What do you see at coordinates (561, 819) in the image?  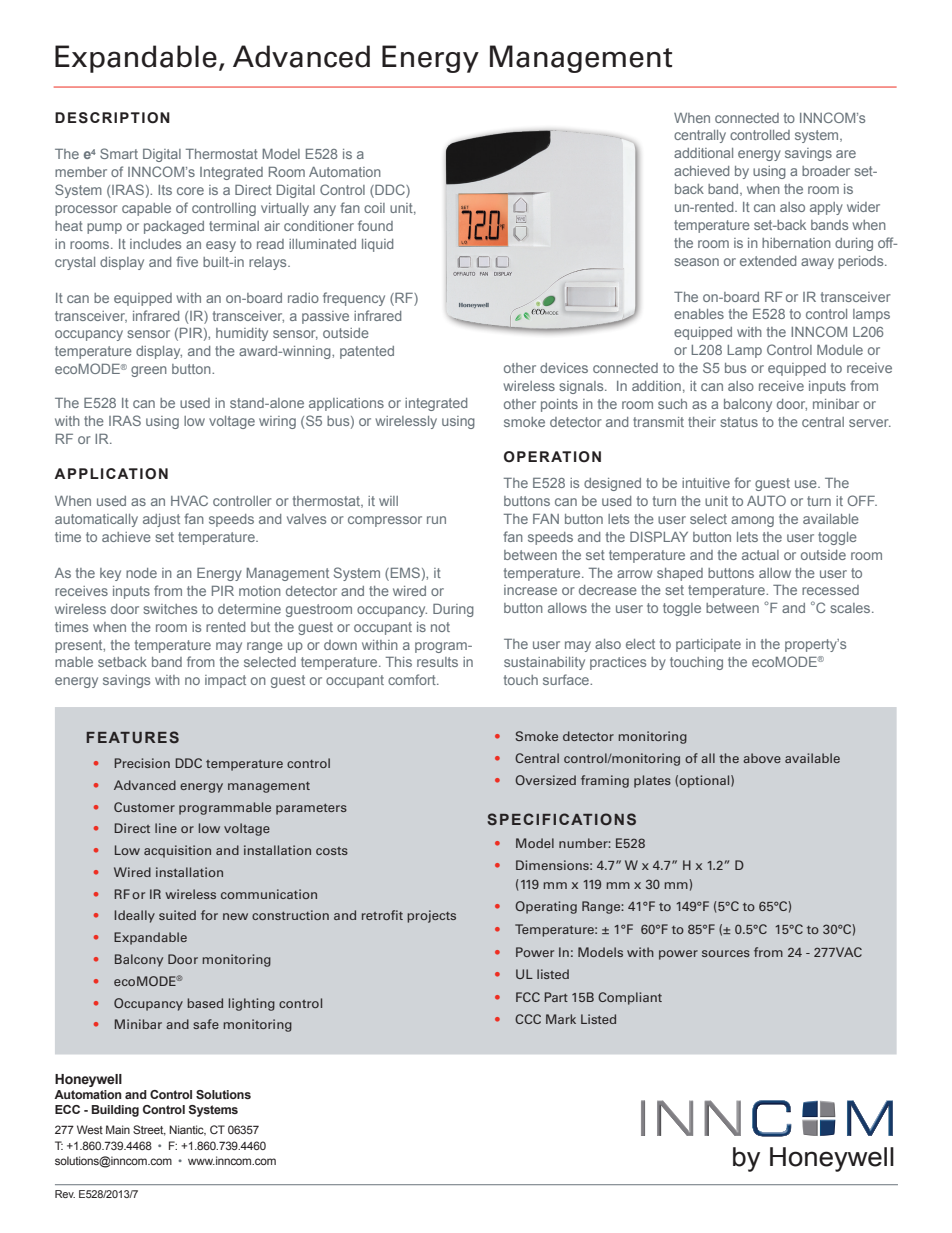 I see `specifications` at bounding box center [561, 819].
